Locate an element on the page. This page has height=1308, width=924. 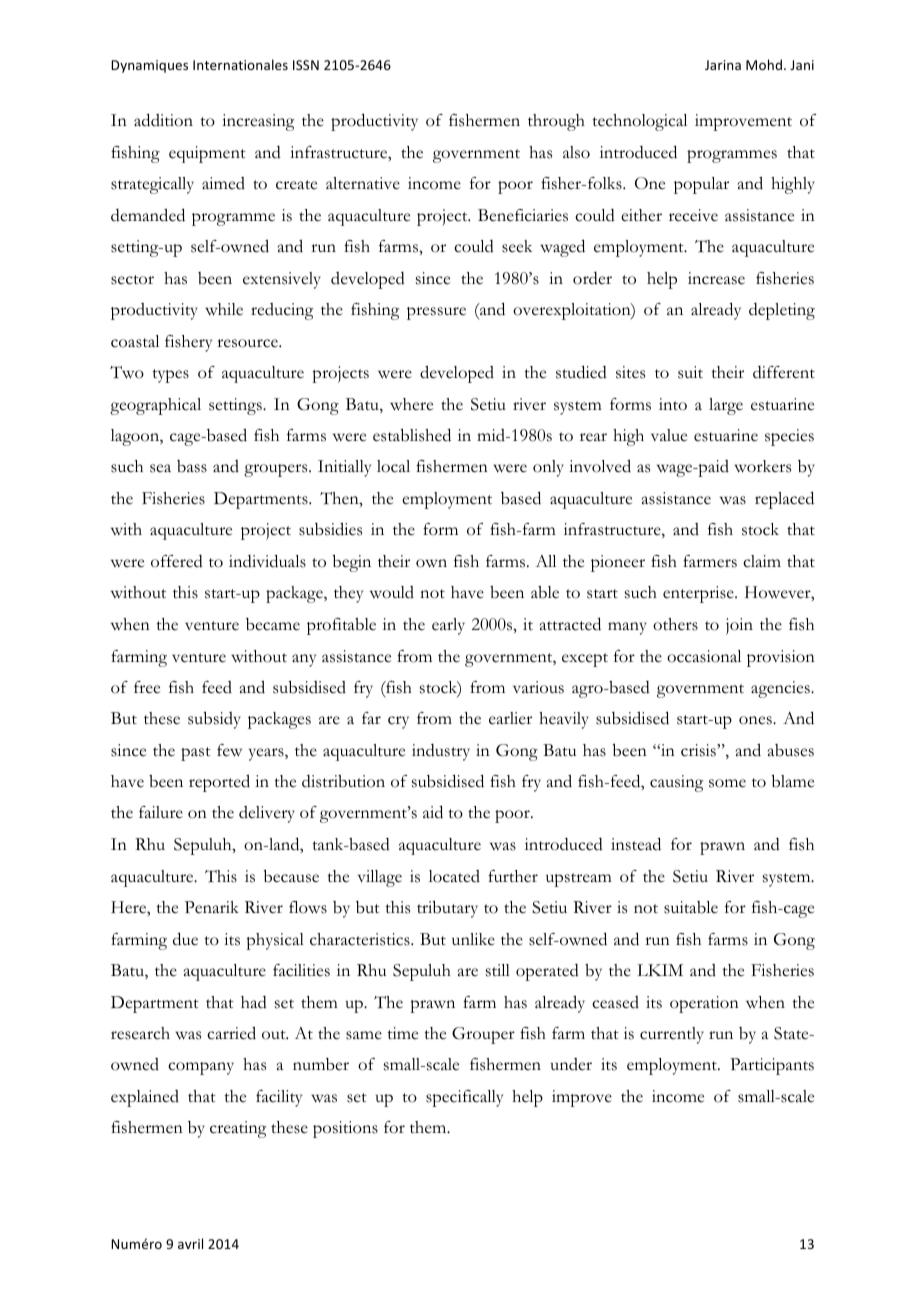
Participants is located at coordinates (772, 1066).
